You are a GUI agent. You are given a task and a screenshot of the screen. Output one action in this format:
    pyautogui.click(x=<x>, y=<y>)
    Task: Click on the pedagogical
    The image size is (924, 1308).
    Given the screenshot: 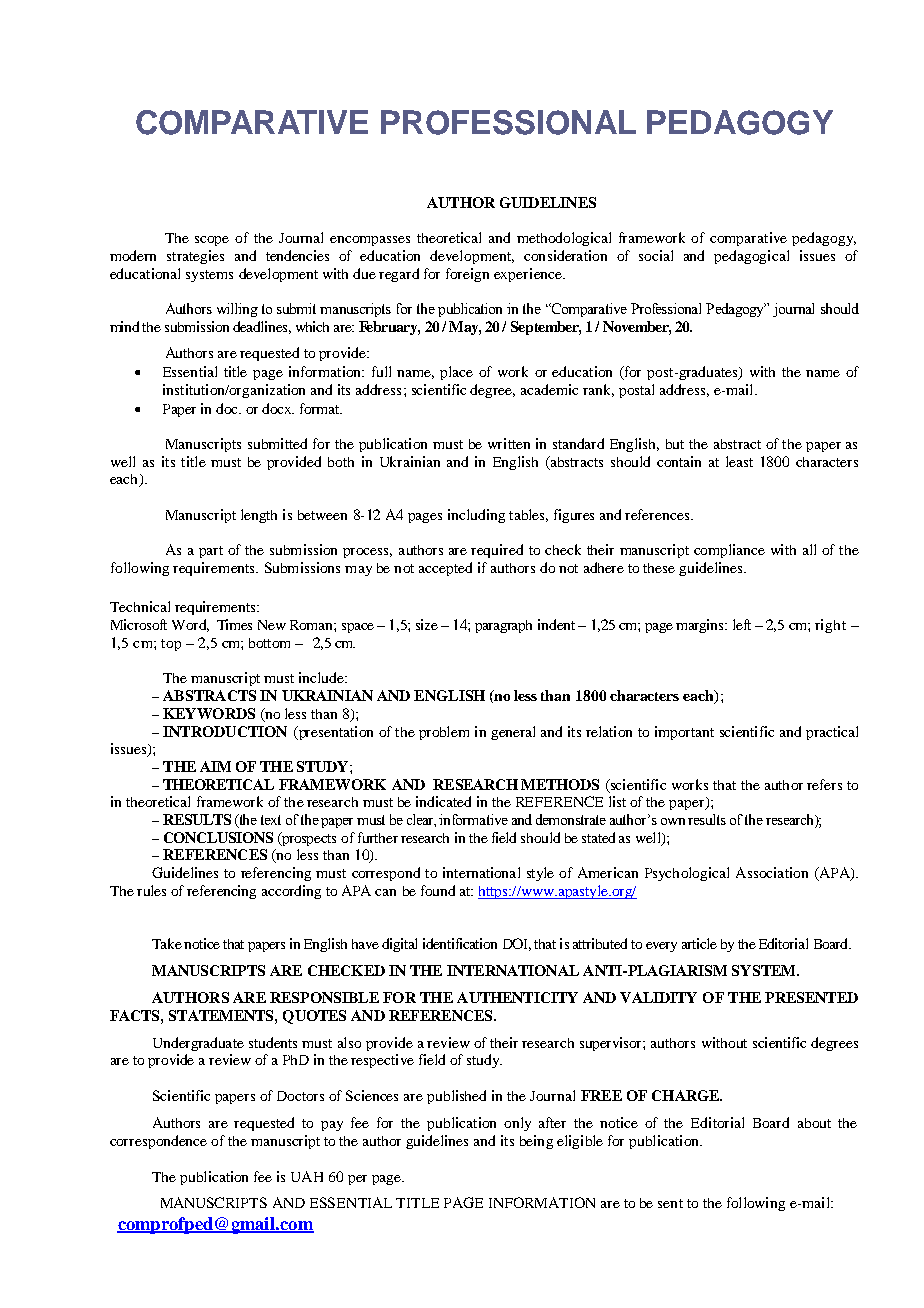 What is the action you would take?
    pyautogui.click(x=751, y=257)
